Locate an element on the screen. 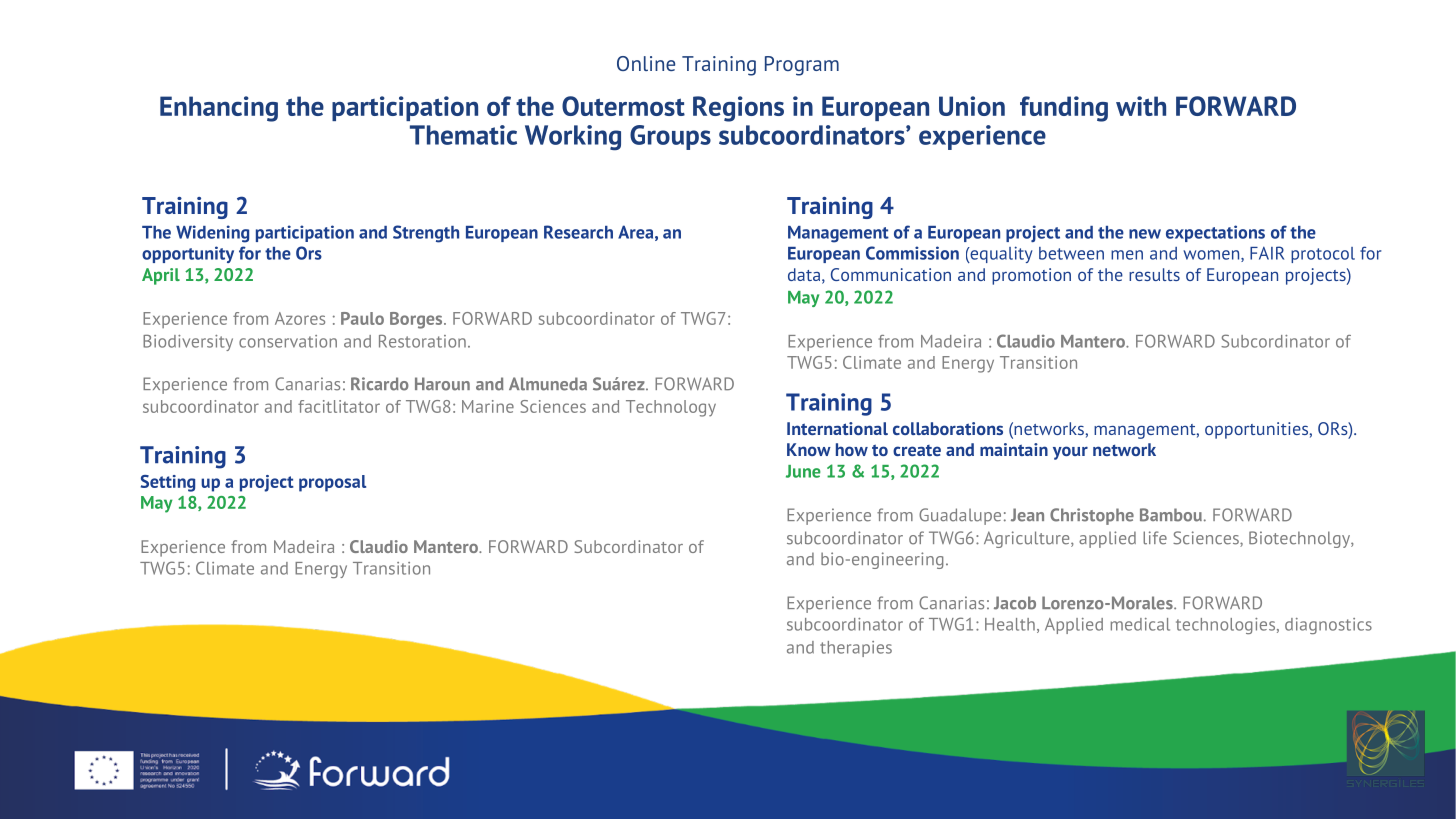 Image resolution: width=1456 pixels, height=819 pixels. therapies is located at coordinates (856, 649).
